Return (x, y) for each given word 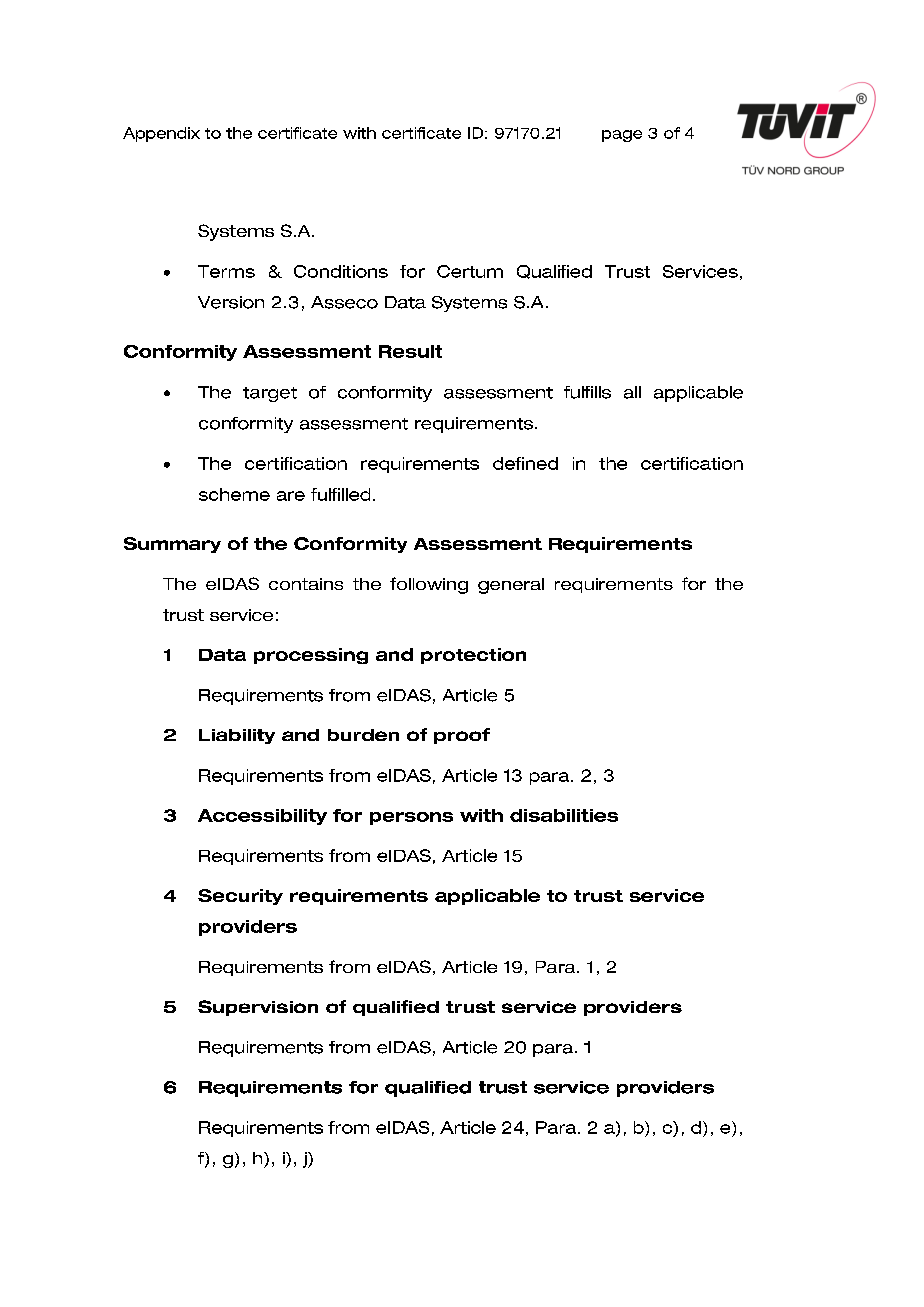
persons (411, 818)
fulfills (587, 392)
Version (231, 302)
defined (525, 463)
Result (410, 351)
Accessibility (262, 817)
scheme (234, 494)
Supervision (258, 1008)
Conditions (341, 271)
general (511, 586)
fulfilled (340, 494)
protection (473, 656)
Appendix (161, 134)
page (622, 136)
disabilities (564, 815)
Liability (237, 736)
